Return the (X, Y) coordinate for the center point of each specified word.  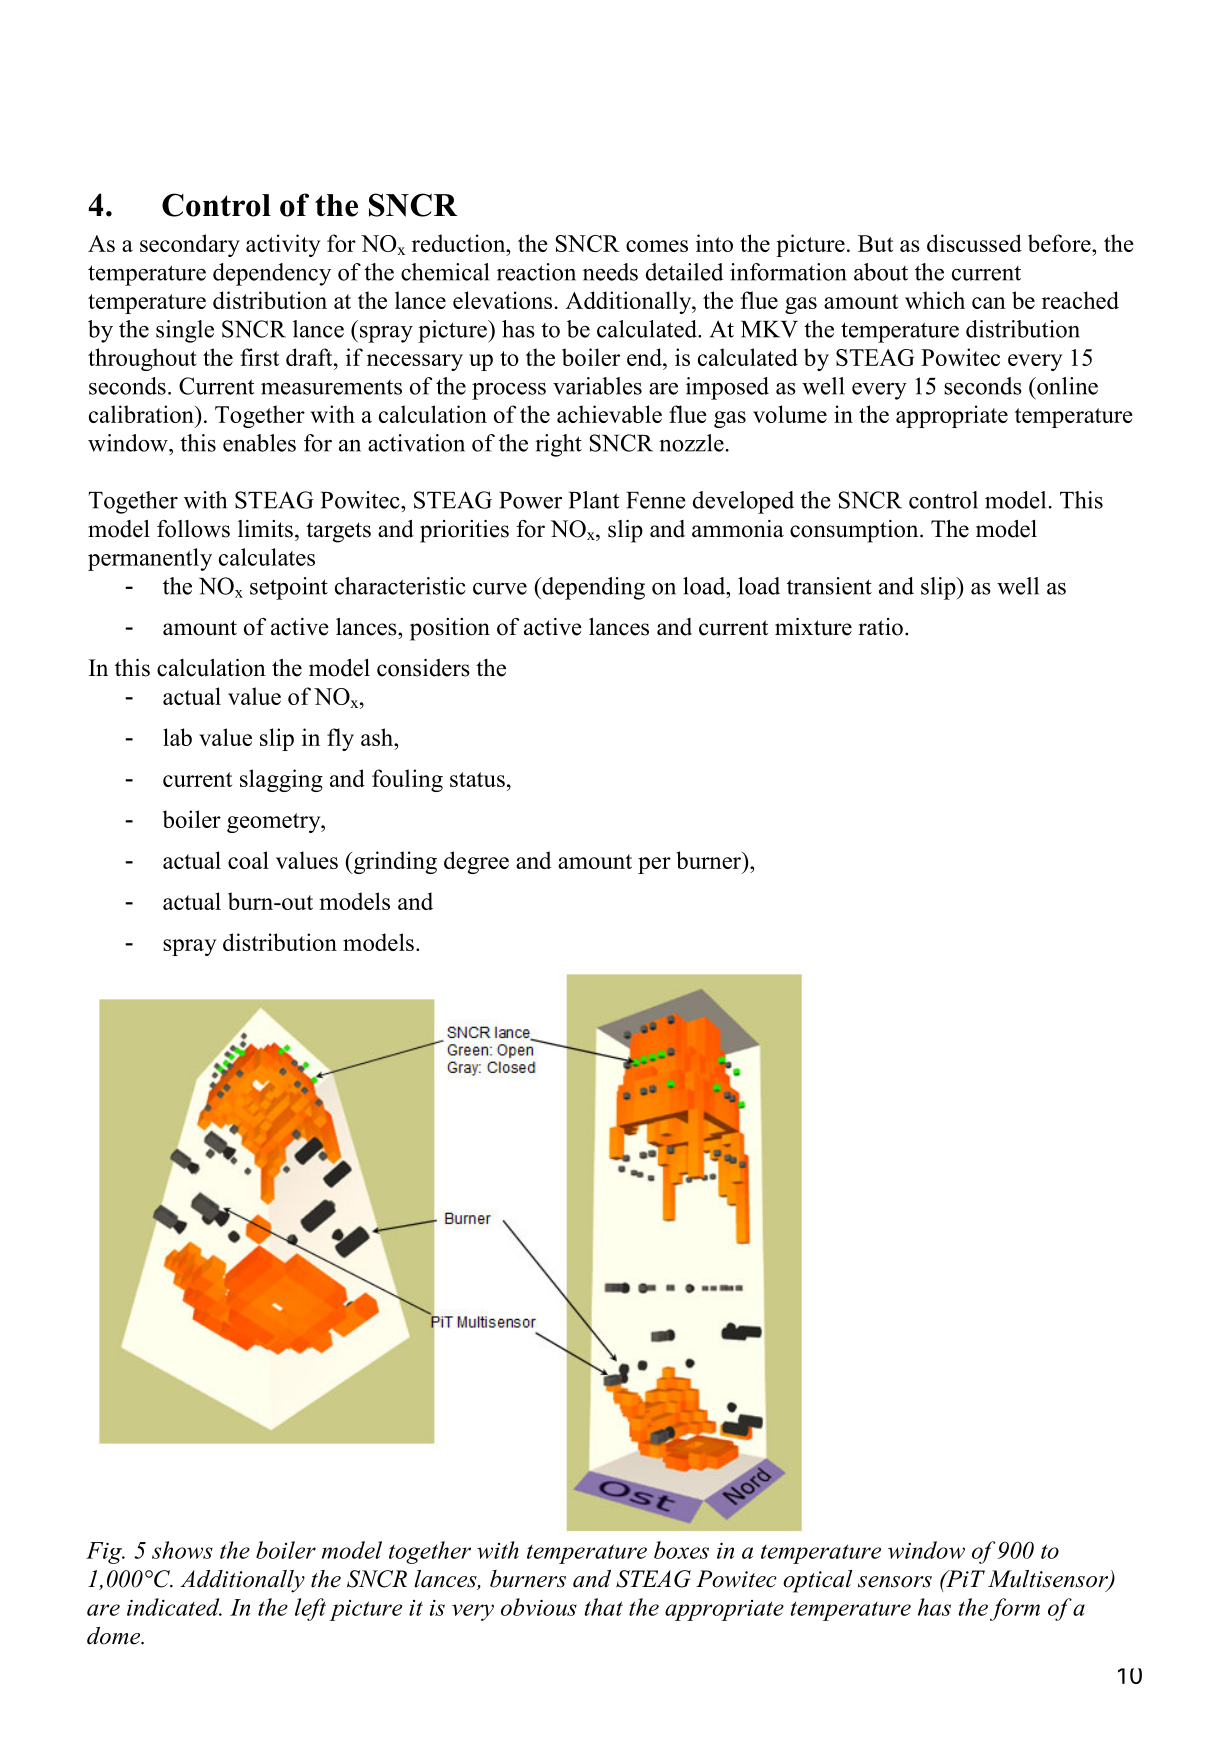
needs (610, 272)
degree (476, 862)
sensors (895, 1582)
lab (177, 737)
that (603, 1607)
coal (248, 860)
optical (817, 1581)
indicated (174, 1607)
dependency (272, 274)
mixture (813, 627)
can (989, 303)
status (477, 779)
